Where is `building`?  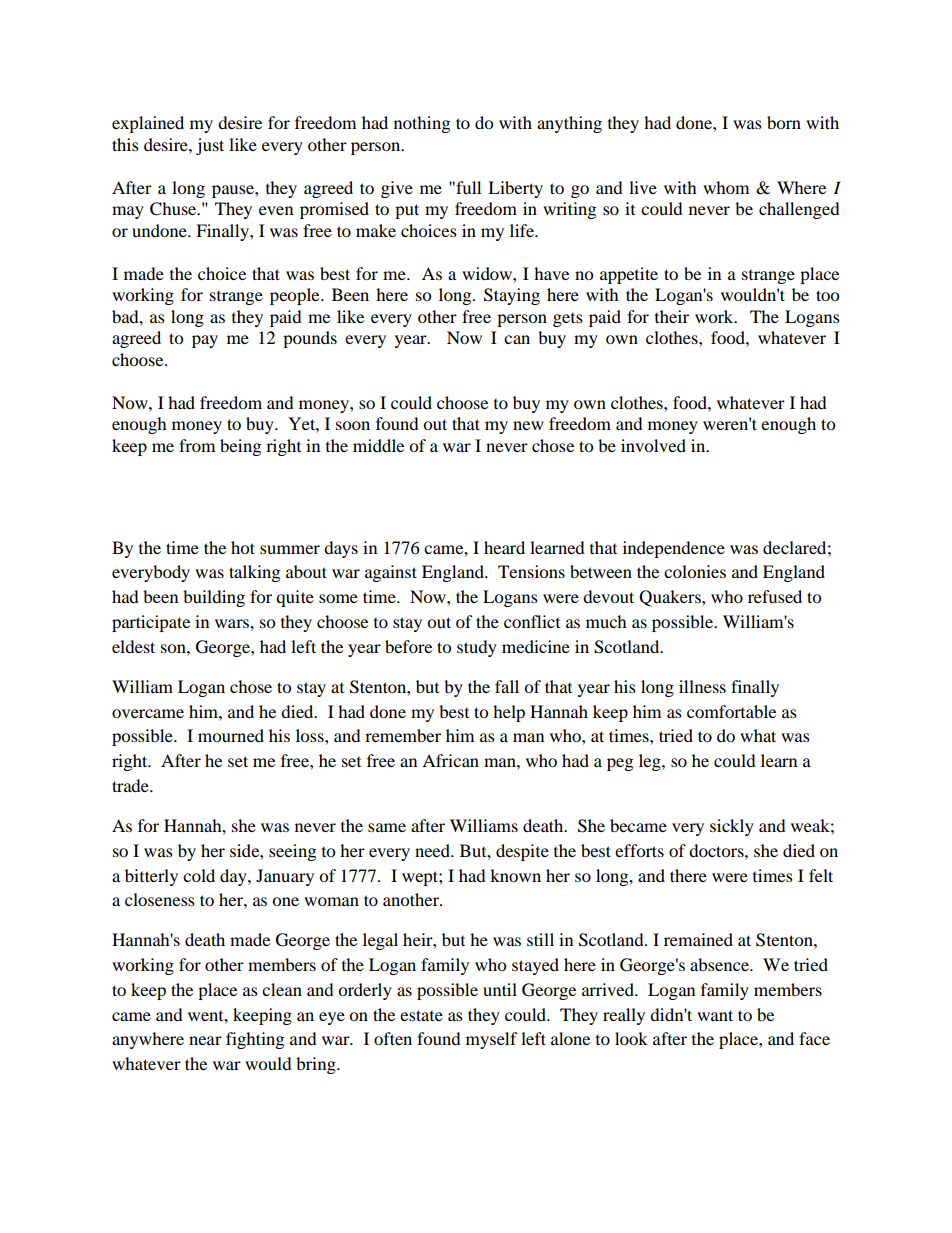
building is located at coordinates (214, 598).
